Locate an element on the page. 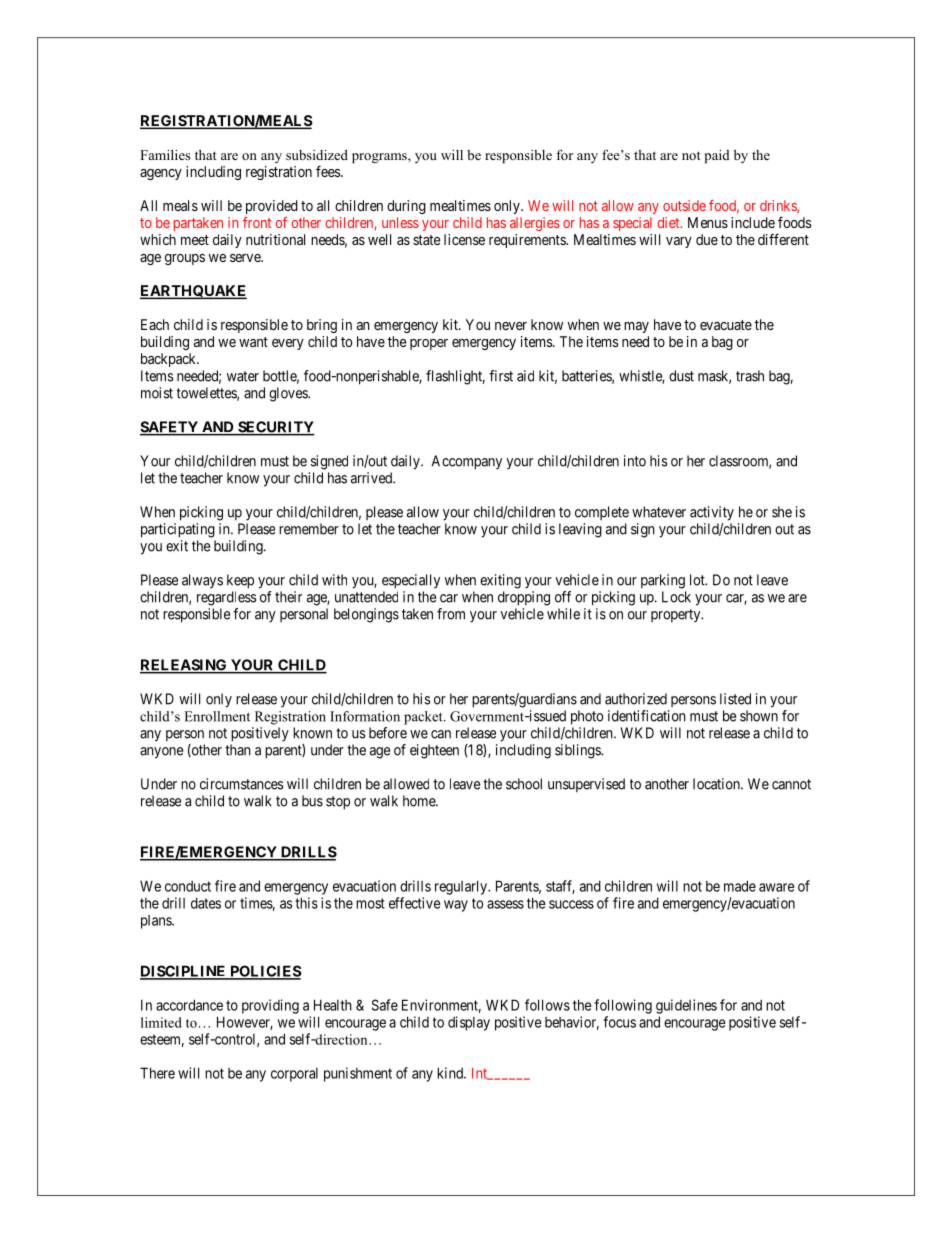 Image resolution: width=952 pixels, height=1233 pixels. Lock is located at coordinates (676, 597).
